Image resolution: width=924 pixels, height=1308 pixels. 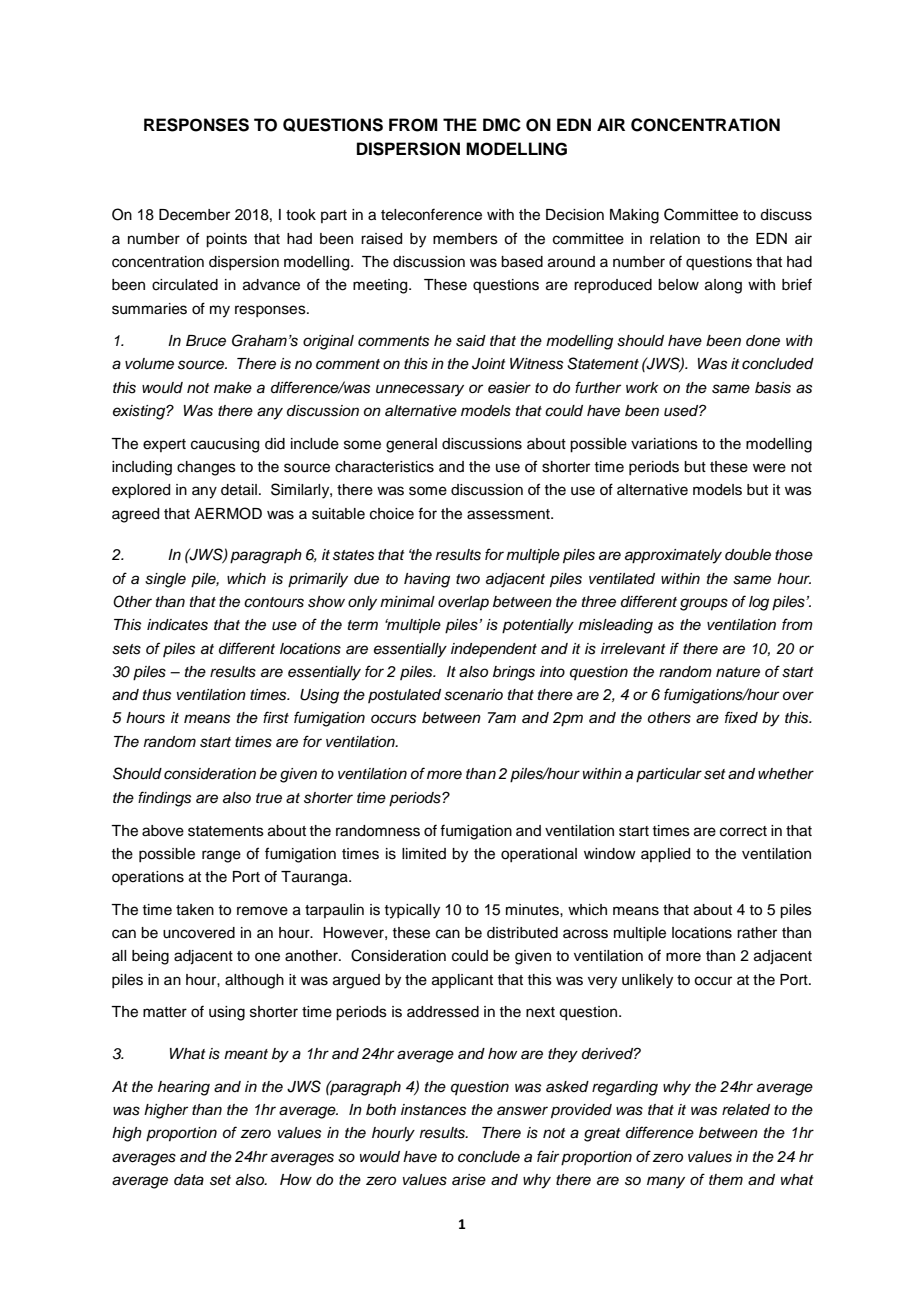 I want to click on assessment, so click(x=509, y=514).
